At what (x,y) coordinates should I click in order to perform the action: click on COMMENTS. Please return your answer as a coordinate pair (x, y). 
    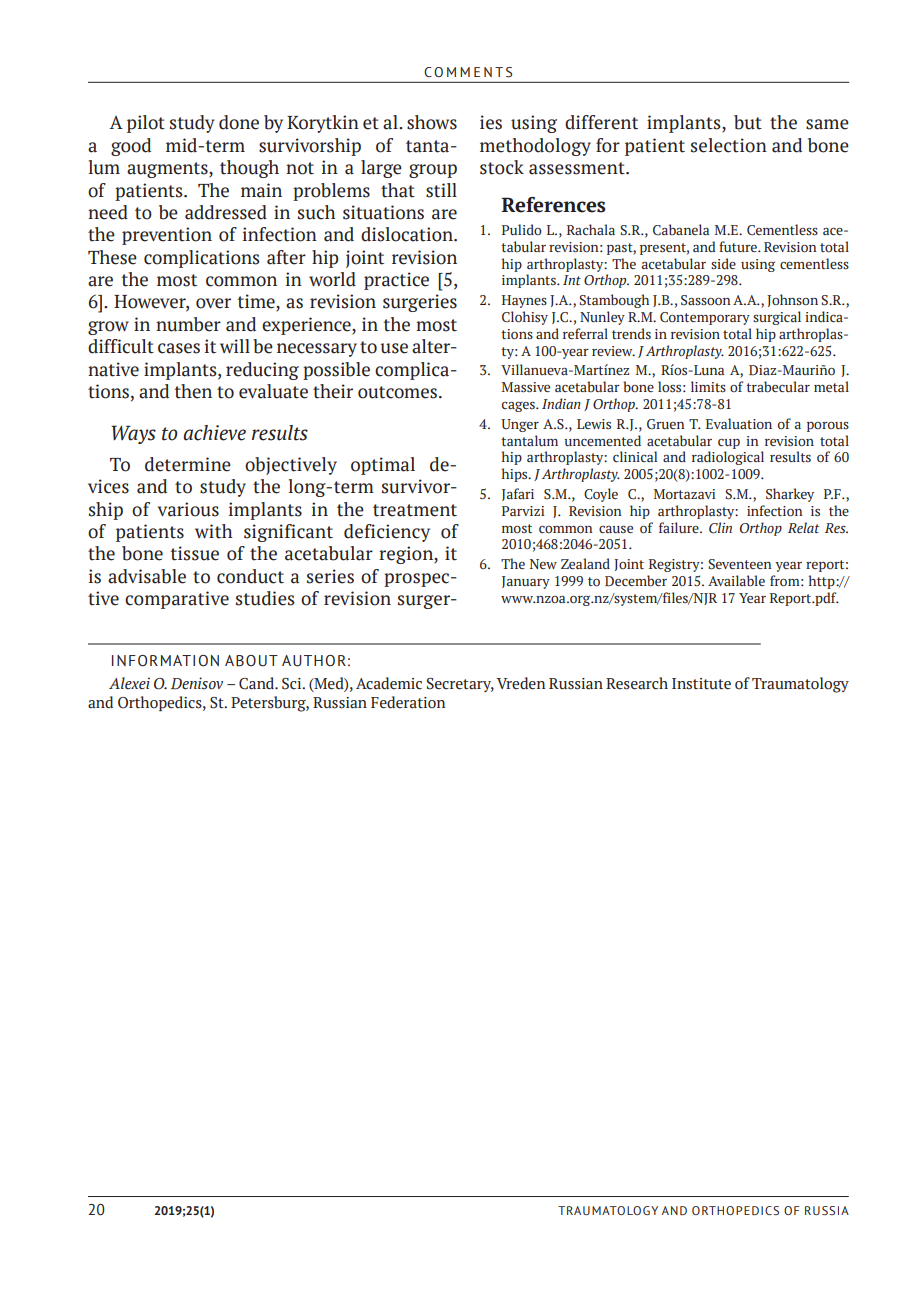
    Looking at the image, I should click on (468, 72).
